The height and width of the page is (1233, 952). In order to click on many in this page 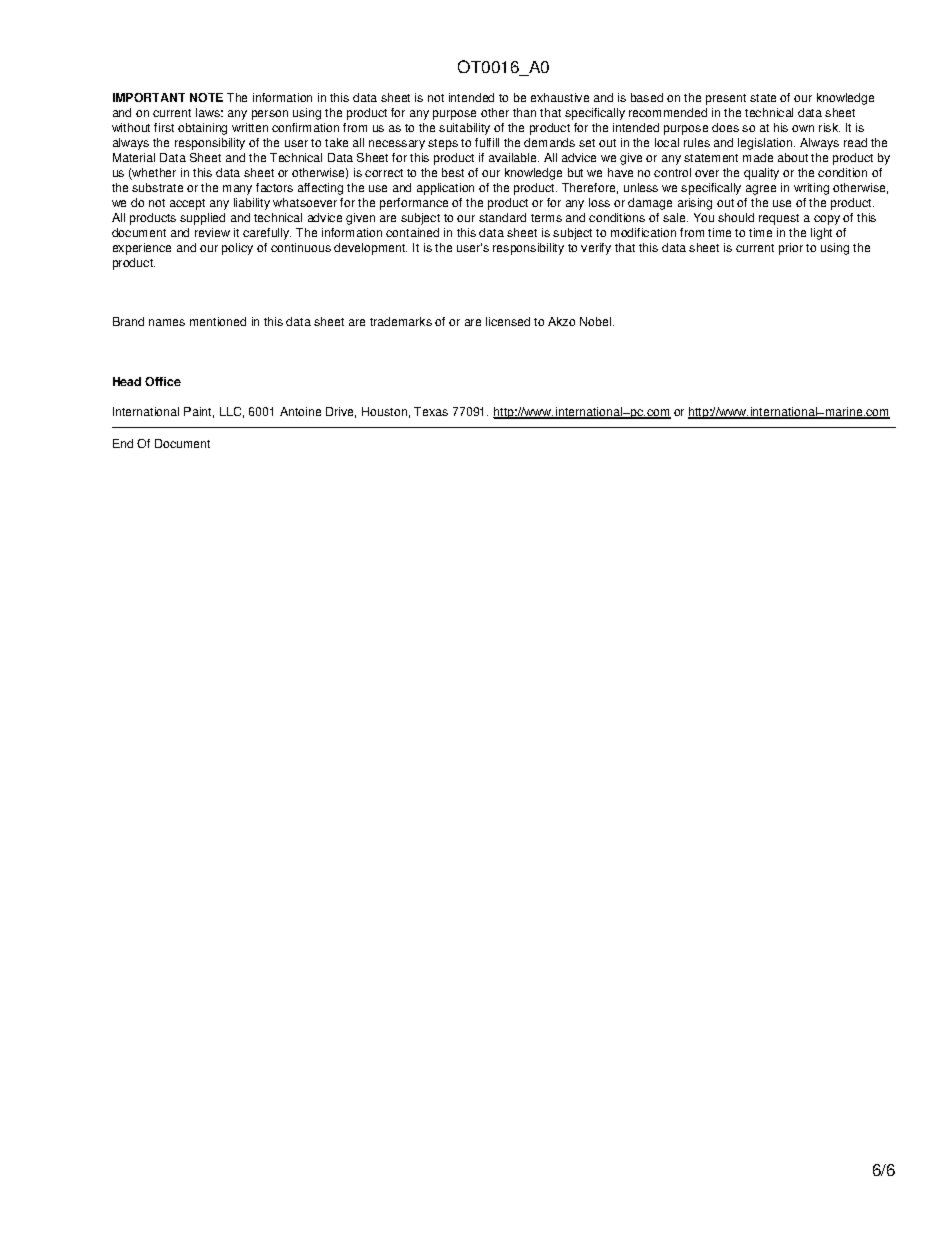, I will do `click(237, 190)`.
